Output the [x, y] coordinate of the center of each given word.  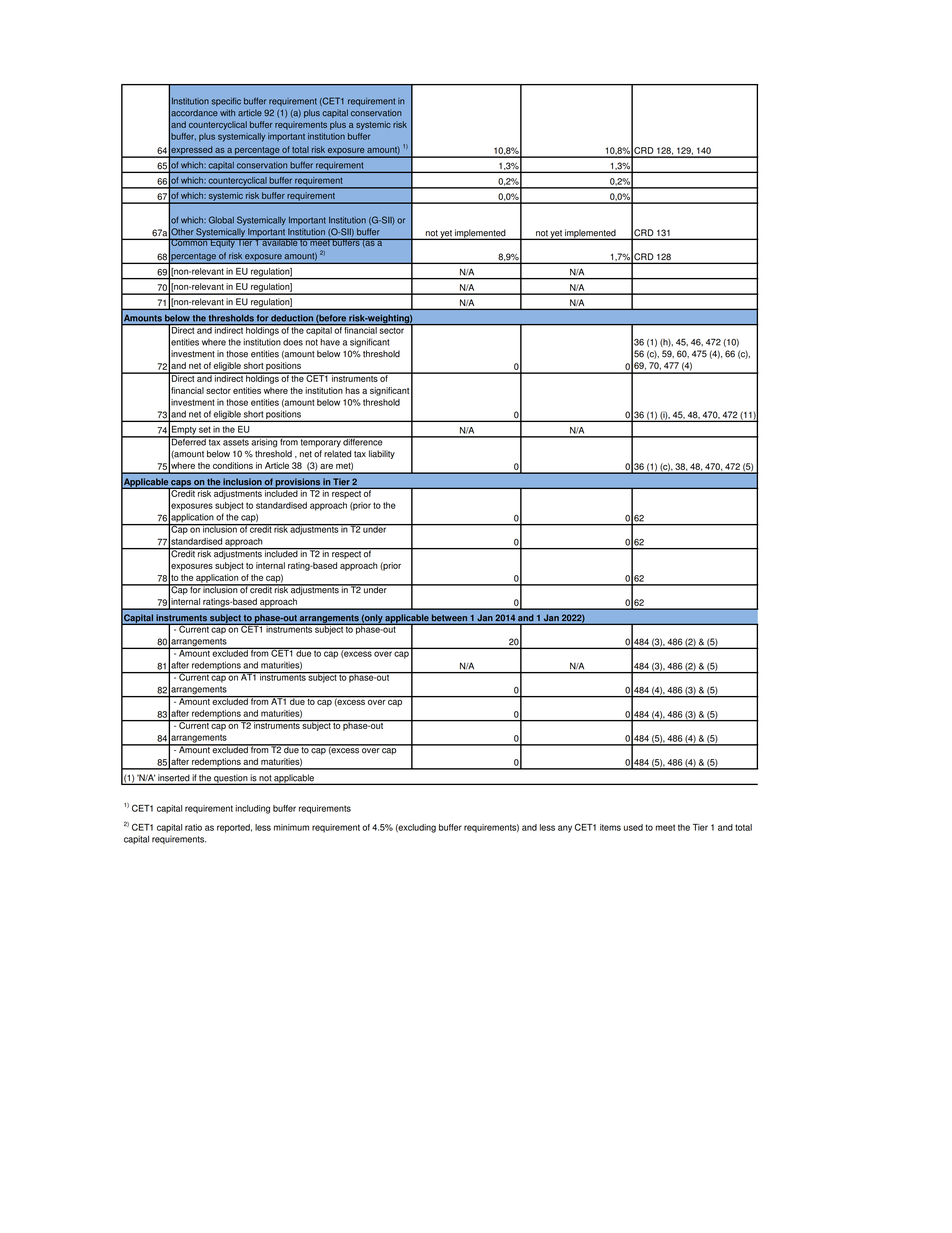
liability [382, 454]
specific [226, 102]
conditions [233, 465]
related [337, 454]
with [227, 112]
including [252, 809]
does [293, 342]
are [326, 466]
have [330, 342]
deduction [292, 318]
